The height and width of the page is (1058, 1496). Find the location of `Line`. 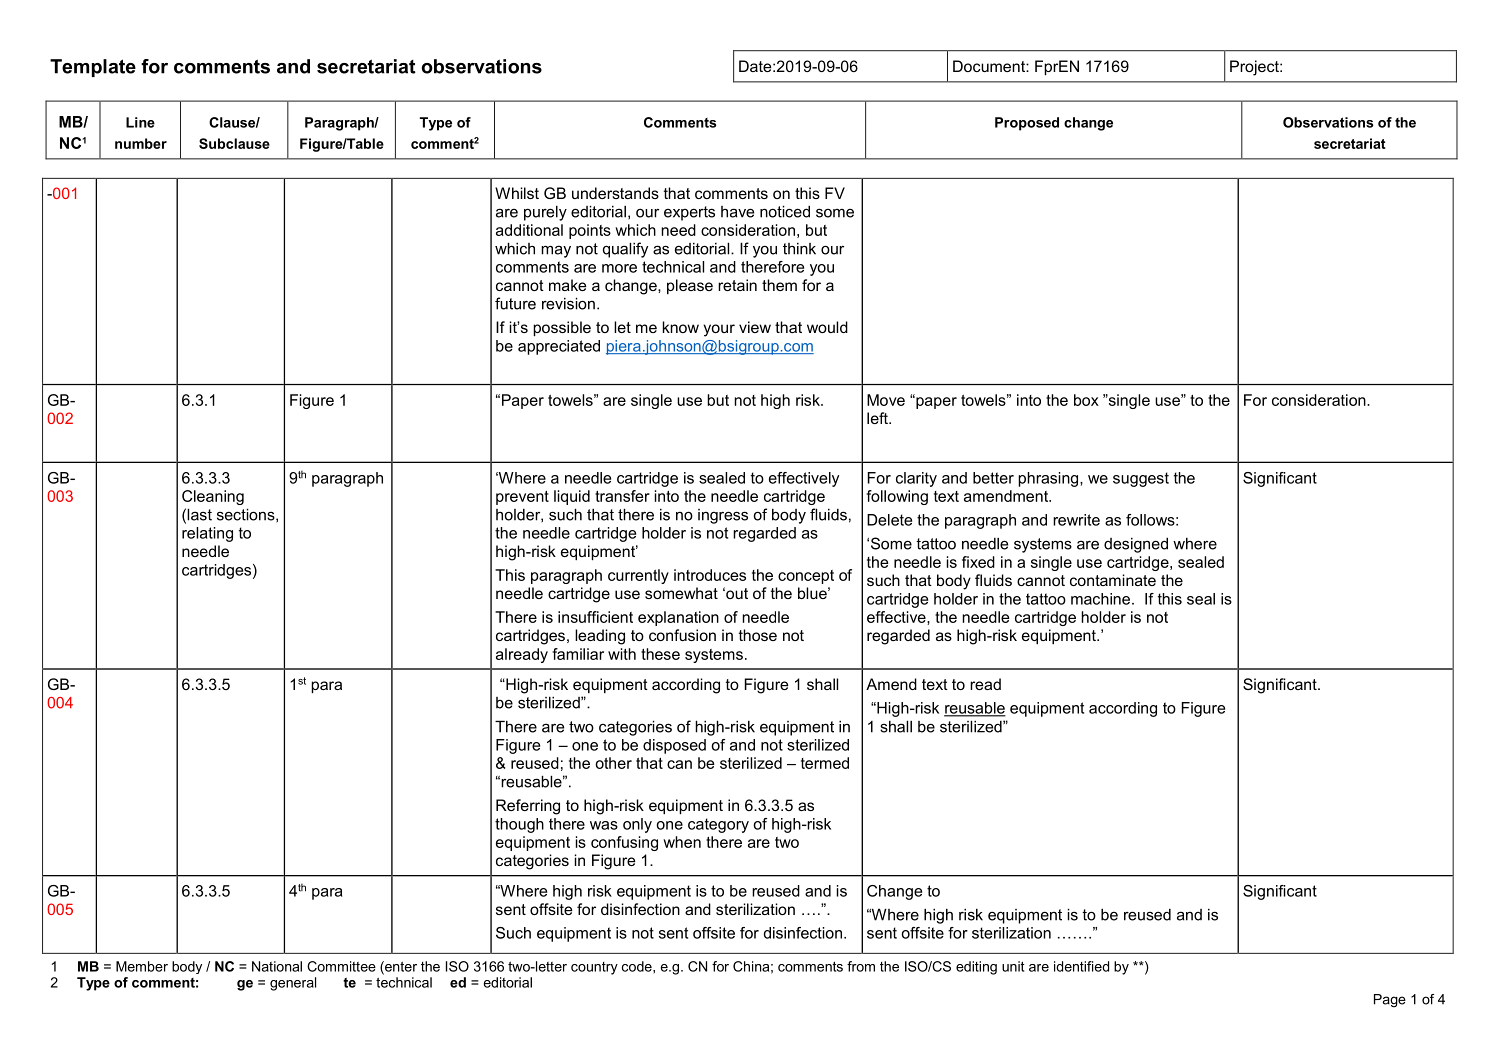

Line is located at coordinates (140, 122).
